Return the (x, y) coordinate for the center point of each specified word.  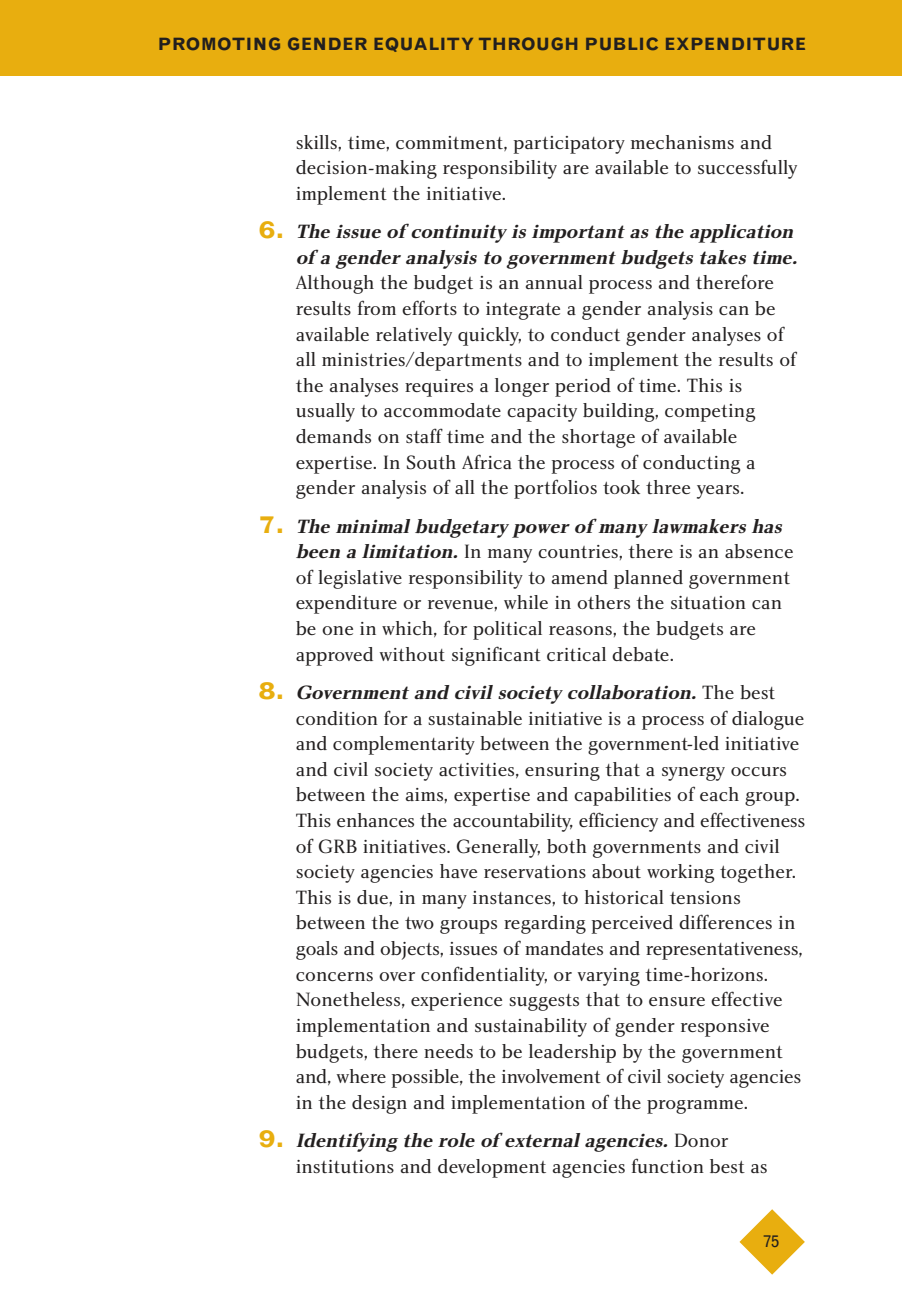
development (492, 1168)
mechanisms (682, 142)
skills (317, 142)
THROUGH (528, 43)
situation (708, 602)
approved (334, 656)
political (507, 630)
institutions (345, 1166)
